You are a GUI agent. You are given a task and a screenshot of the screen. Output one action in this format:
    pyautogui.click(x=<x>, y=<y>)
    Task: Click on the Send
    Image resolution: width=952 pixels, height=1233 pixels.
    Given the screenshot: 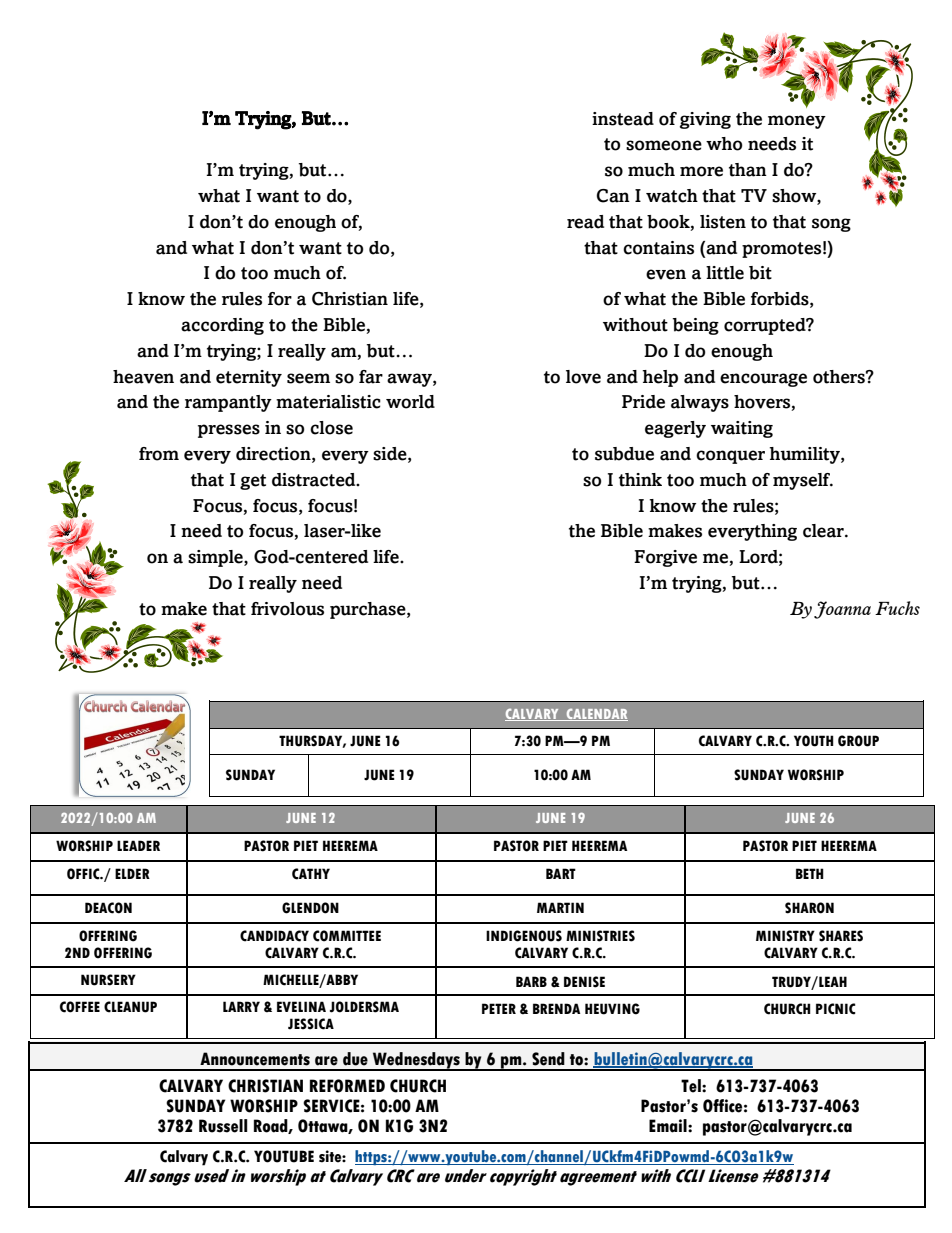 What is the action you would take?
    pyautogui.click(x=548, y=1059)
